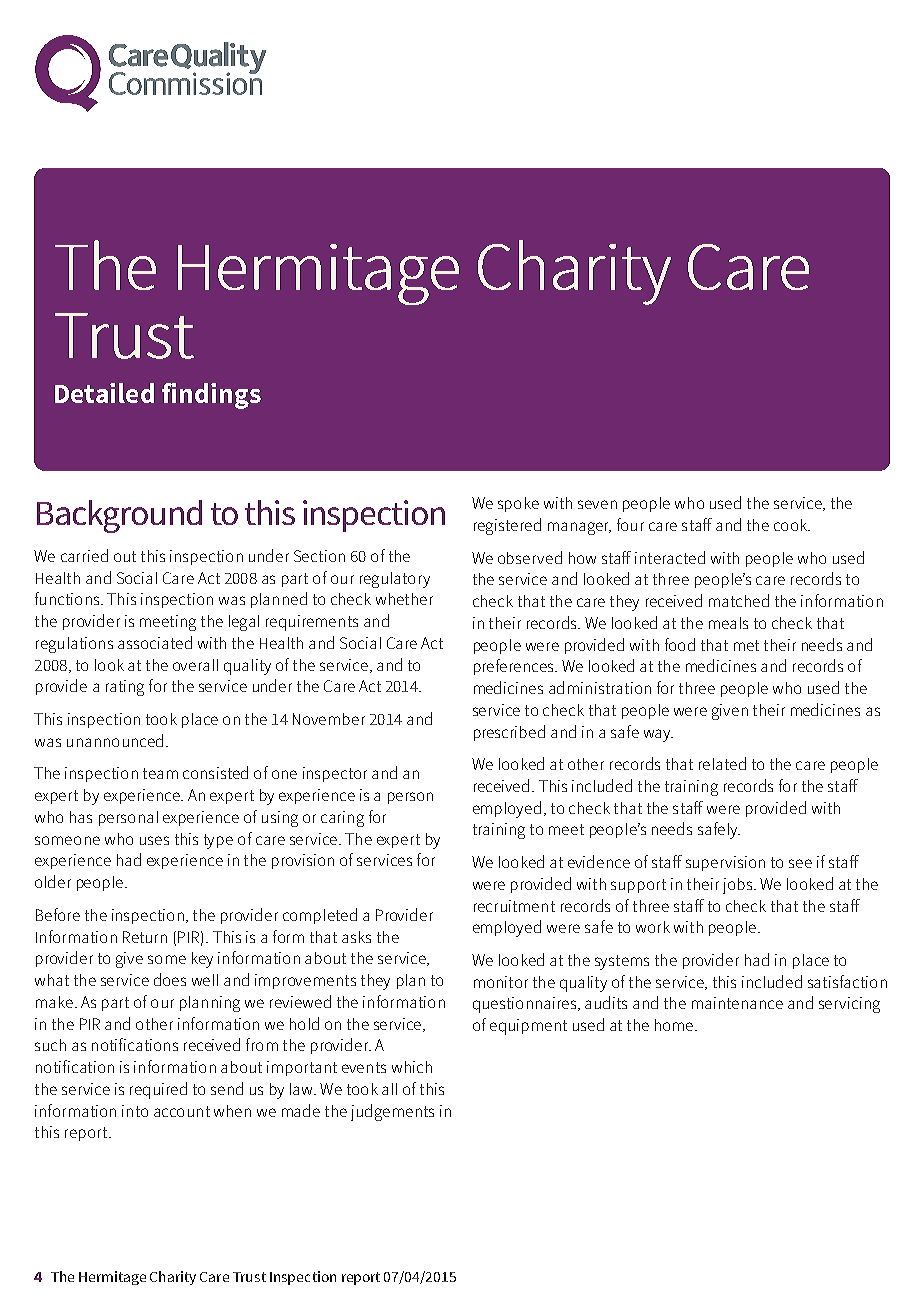 The height and width of the document is (1308, 924). Describe the element at coordinates (518, 504) in the document. I see `spoke` at that location.
